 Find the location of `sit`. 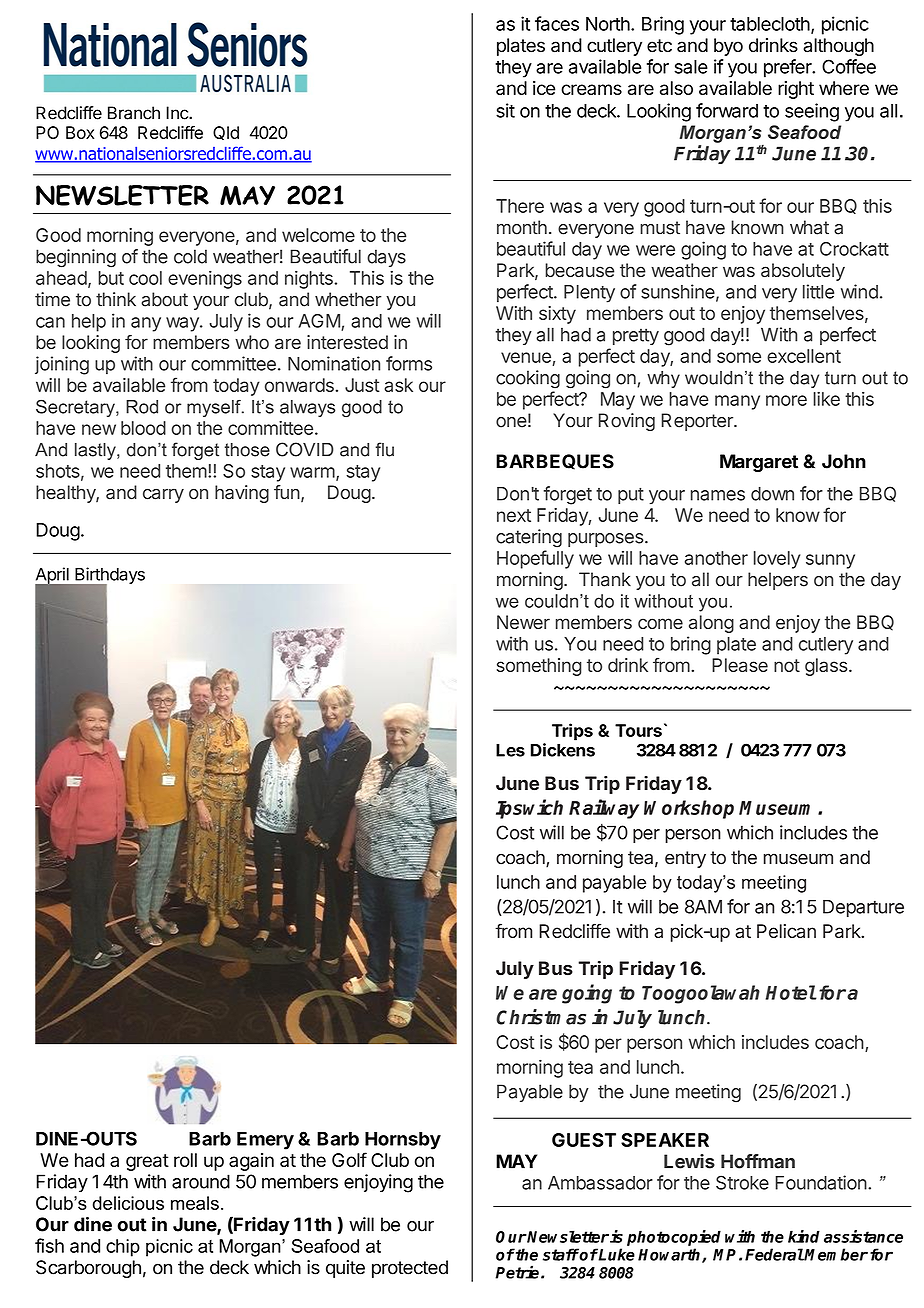

sit is located at coordinates (505, 110).
